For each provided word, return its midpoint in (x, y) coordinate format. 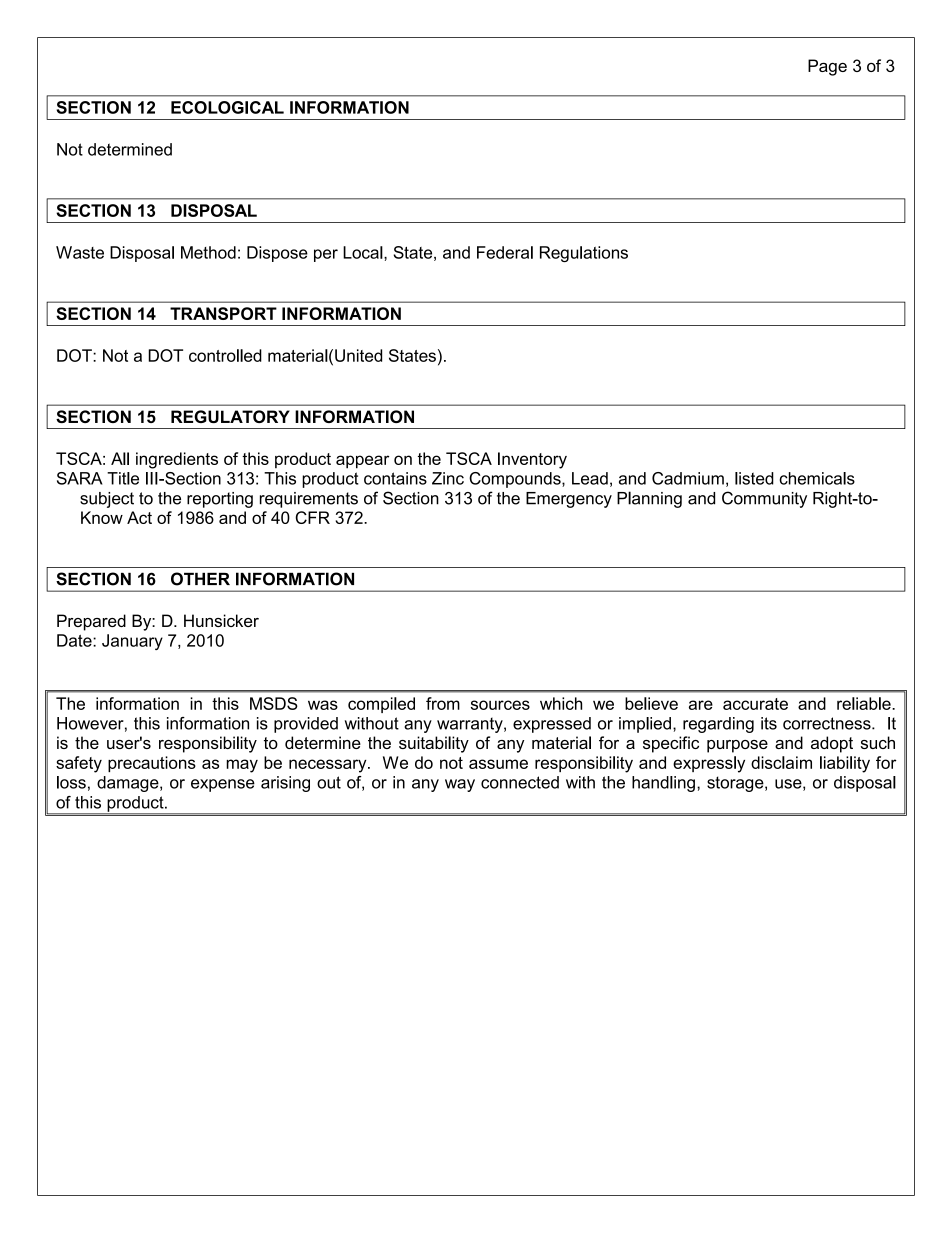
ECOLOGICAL (227, 107)
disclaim (781, 762)
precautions (152, 764)
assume (498, 764)
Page (827, 67)
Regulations (584, 254)
